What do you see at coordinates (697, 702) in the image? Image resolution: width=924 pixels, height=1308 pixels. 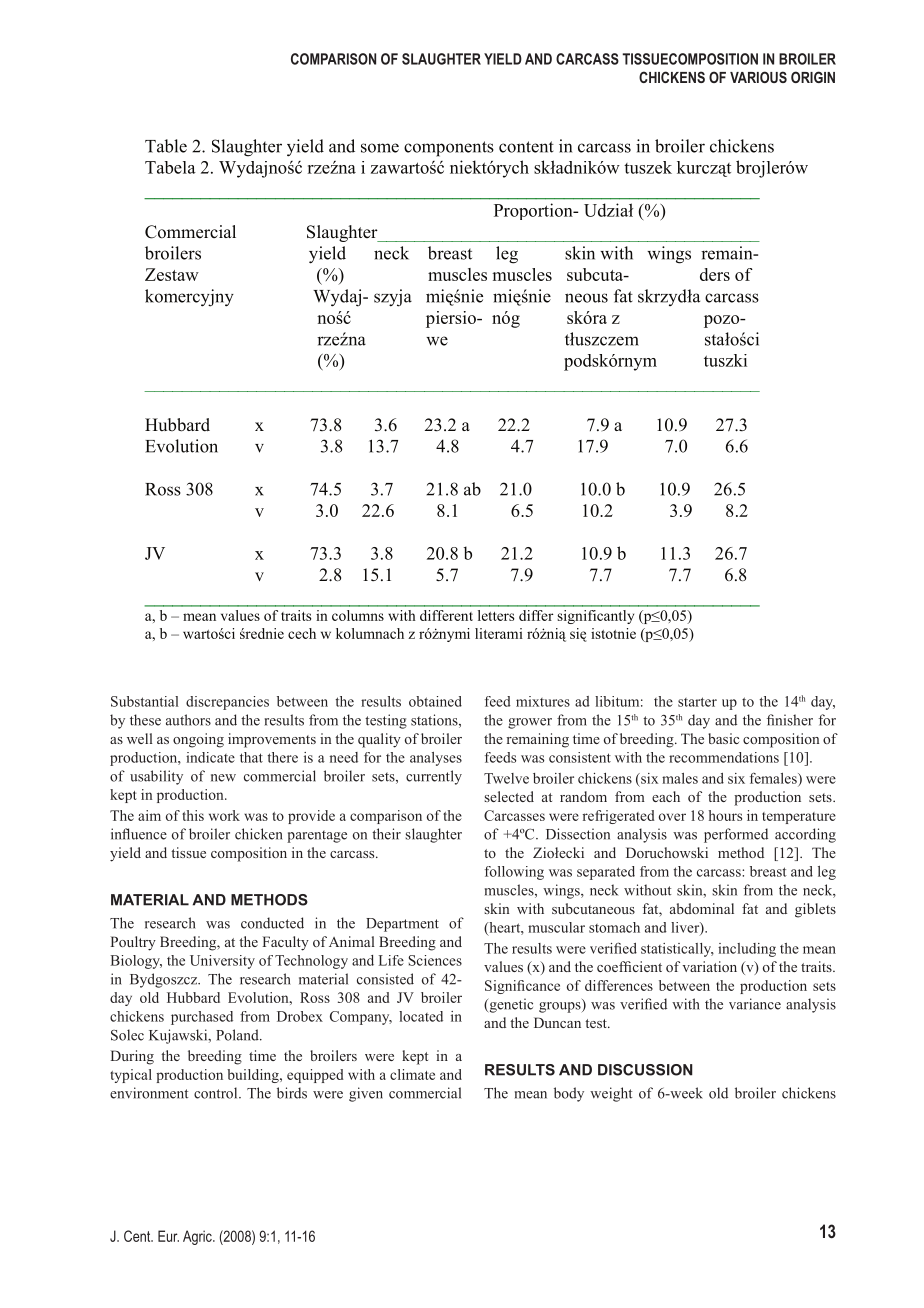 I see `starter` at bounding box center [697, 702].
